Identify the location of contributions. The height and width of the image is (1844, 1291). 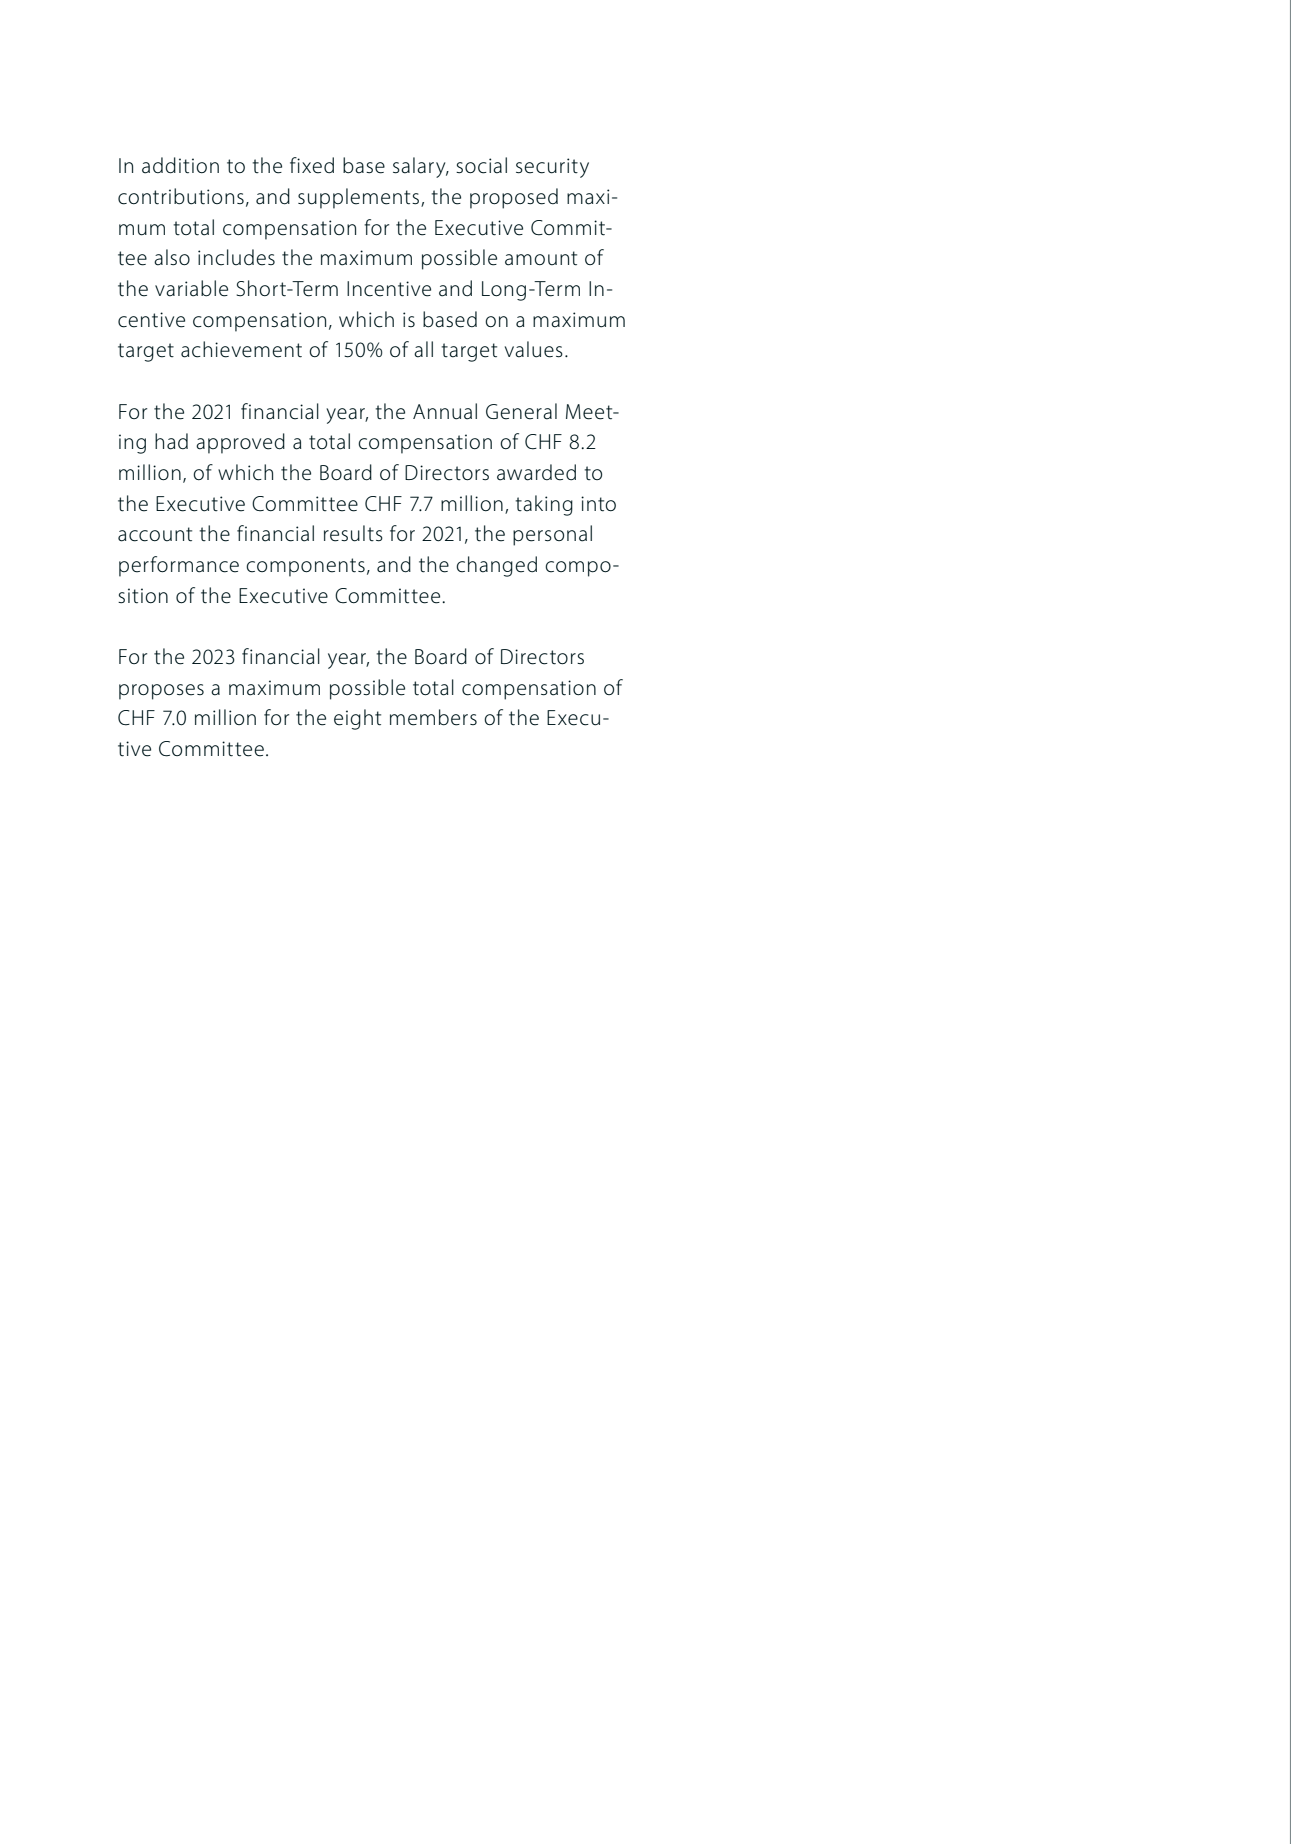
(181, 196).
